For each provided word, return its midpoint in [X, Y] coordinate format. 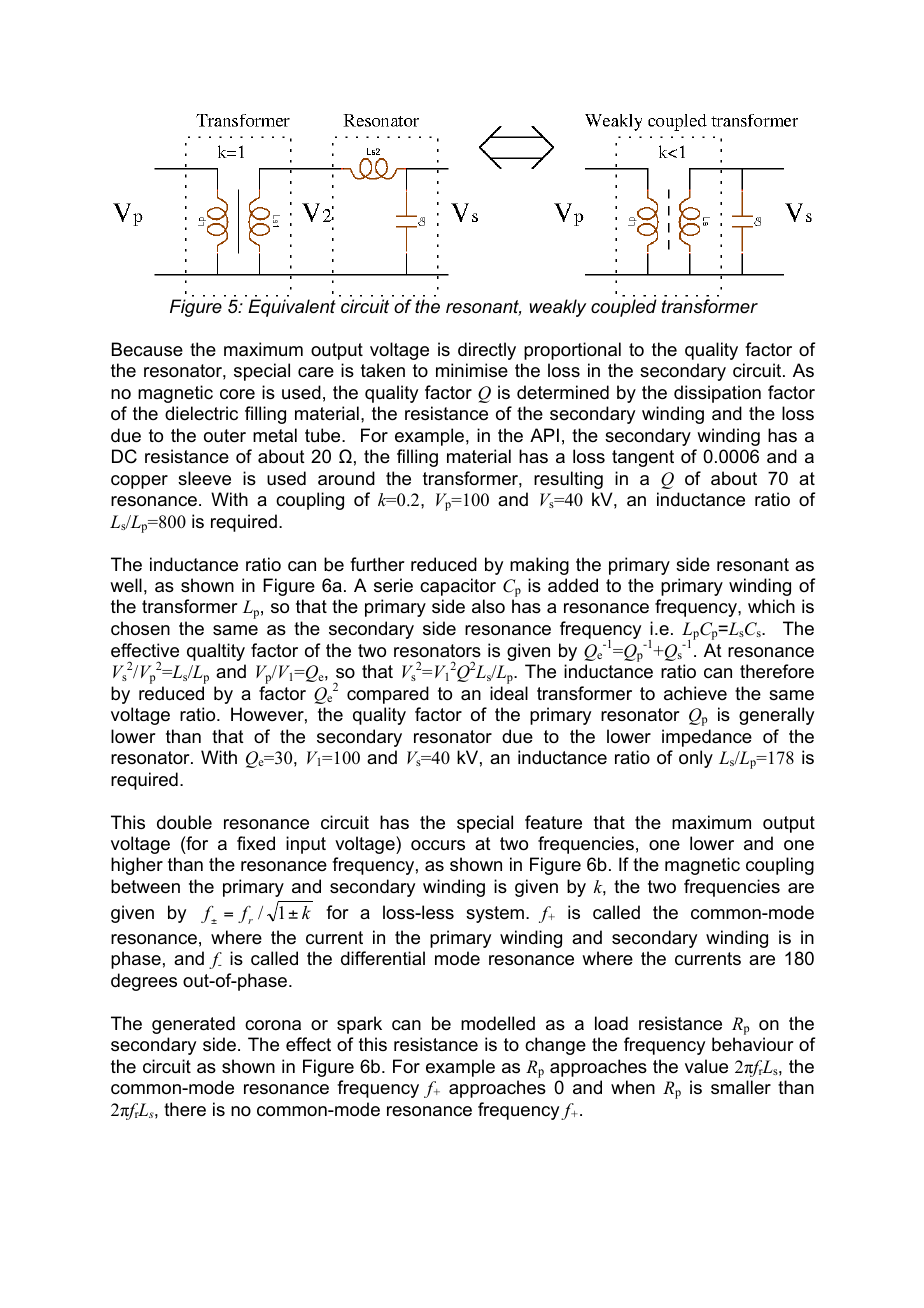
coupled [624, 308]
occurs [438, 845]
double [184, 822]
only [696, 759]
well [126, 585]
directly [487, 351]
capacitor [458, 587]
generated [193, 1025]
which [771, 606]
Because [147, 349]
